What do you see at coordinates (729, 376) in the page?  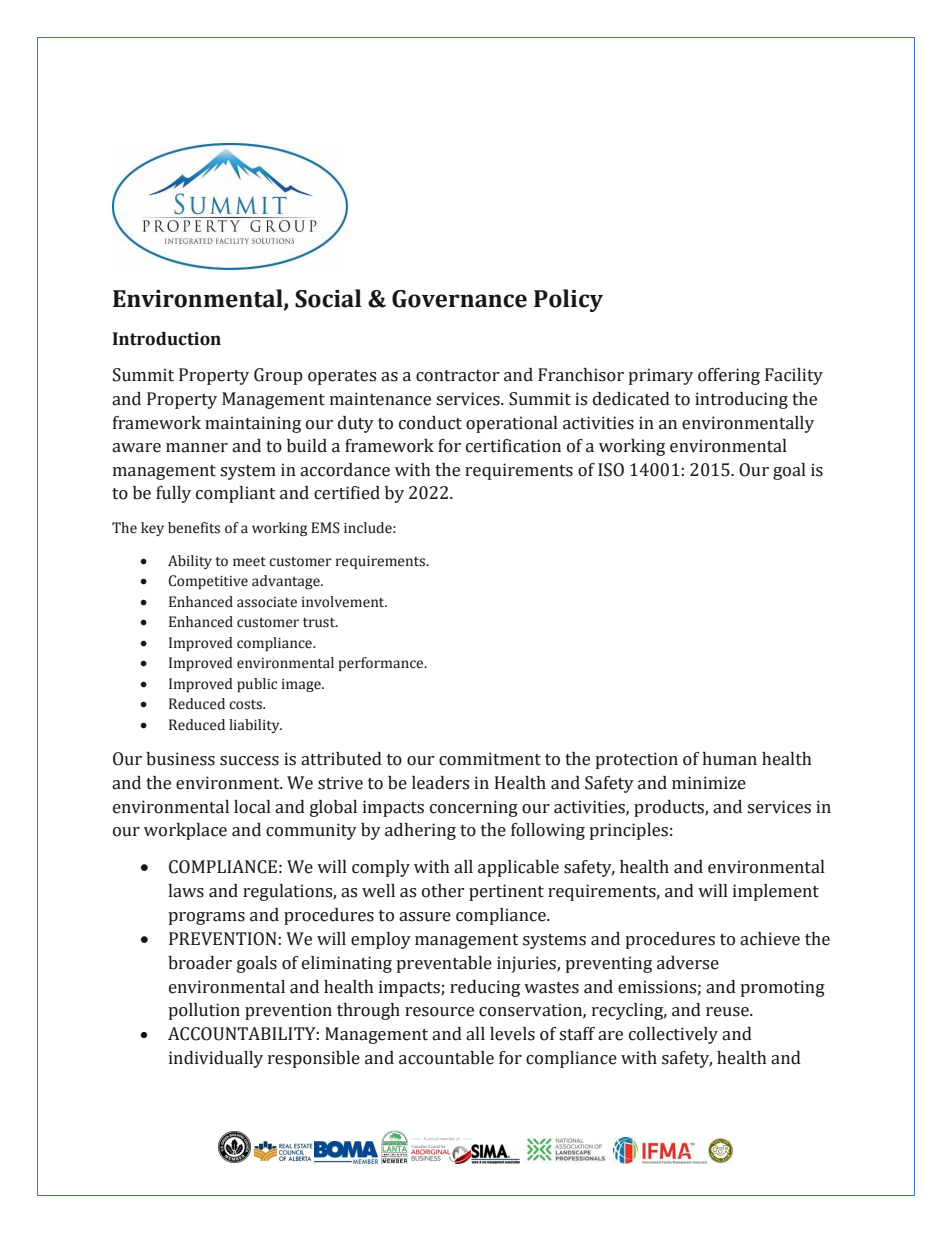 I see `offering` at bounding box center [729, 376].
